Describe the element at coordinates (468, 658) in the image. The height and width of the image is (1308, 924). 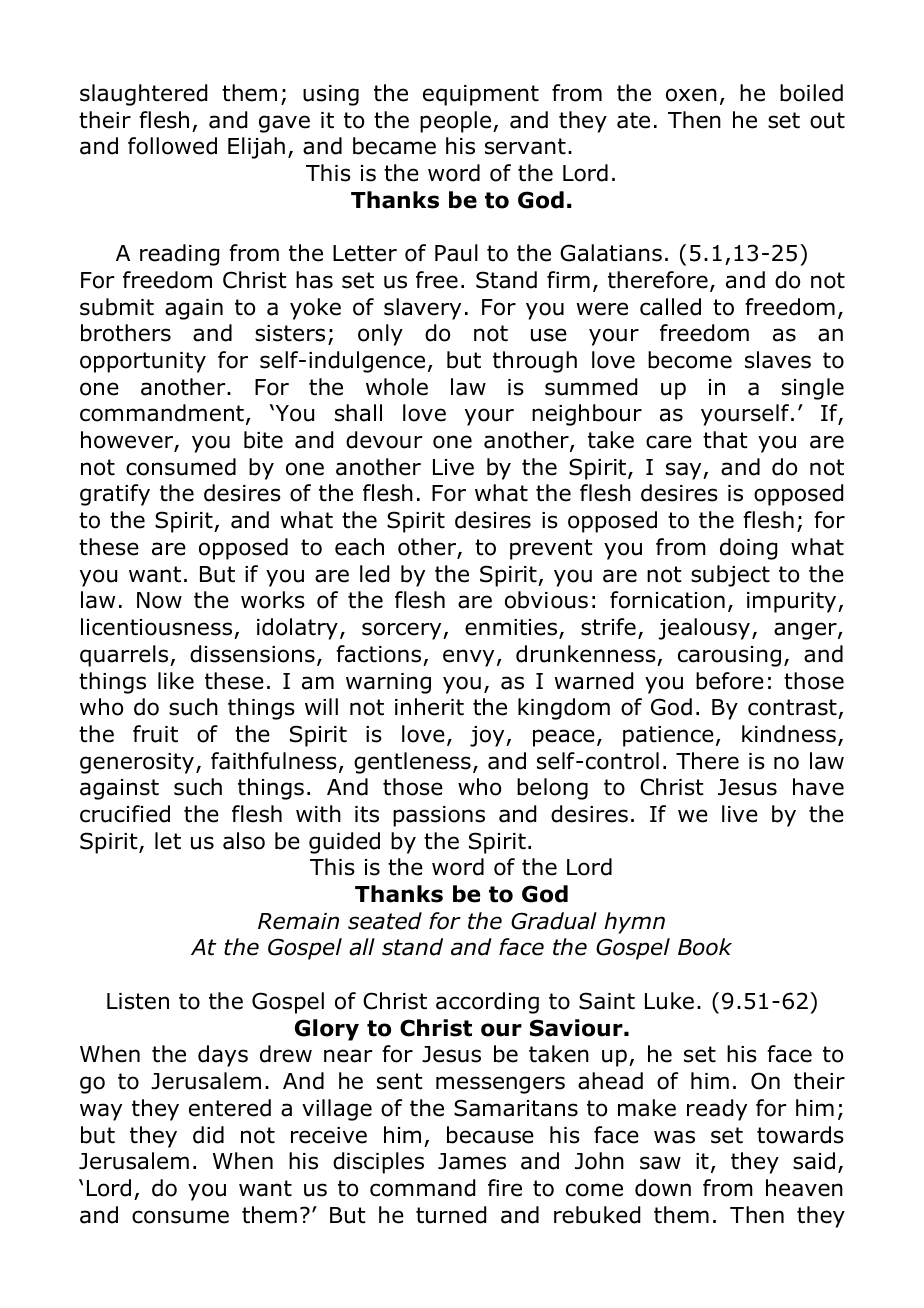
I see `envy` at that location.
